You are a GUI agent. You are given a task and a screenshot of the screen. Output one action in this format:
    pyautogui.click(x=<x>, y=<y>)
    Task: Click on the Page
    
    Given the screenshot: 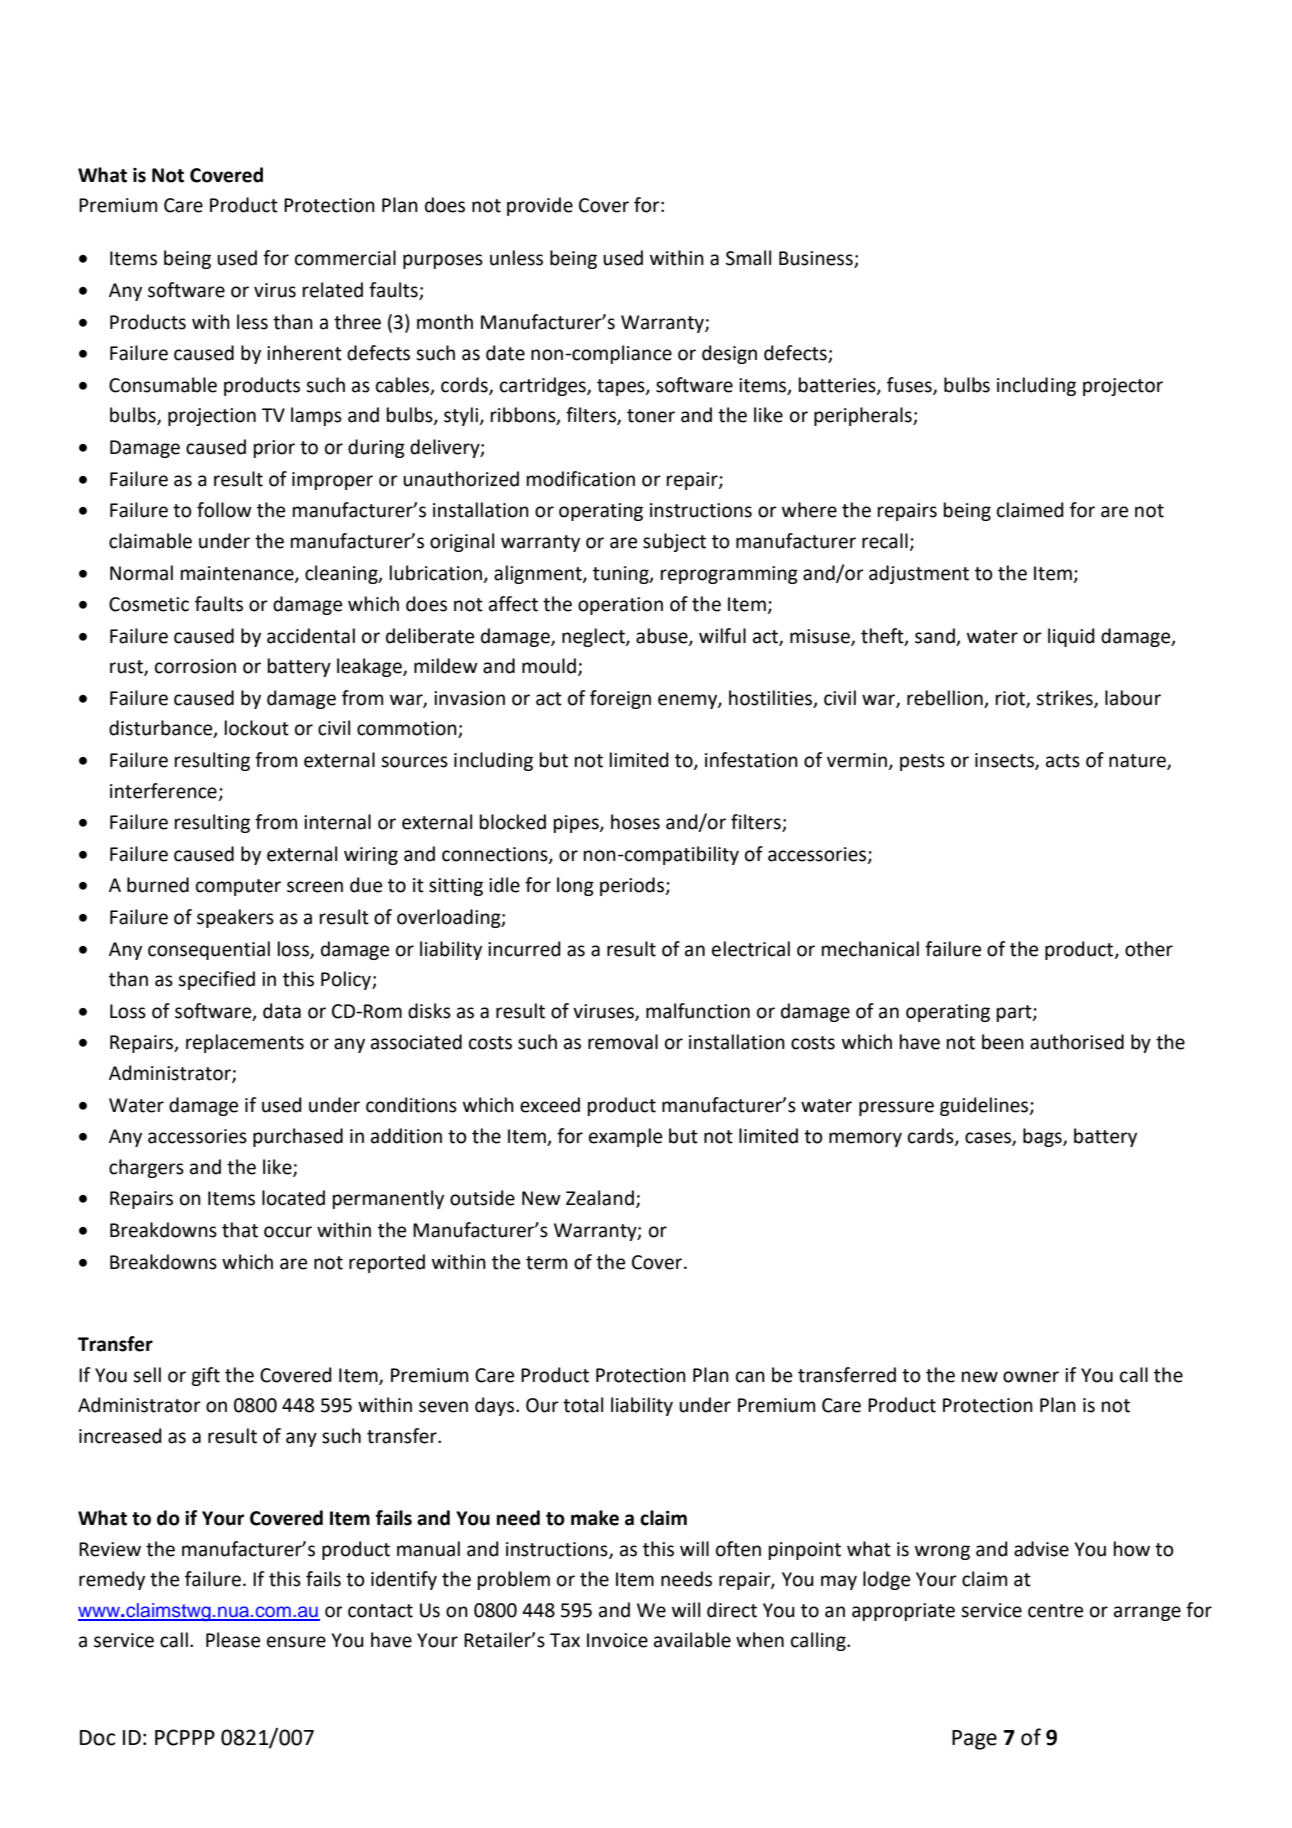 What is the action you would take?
    pyautogui.click(x=974, y=1740)
